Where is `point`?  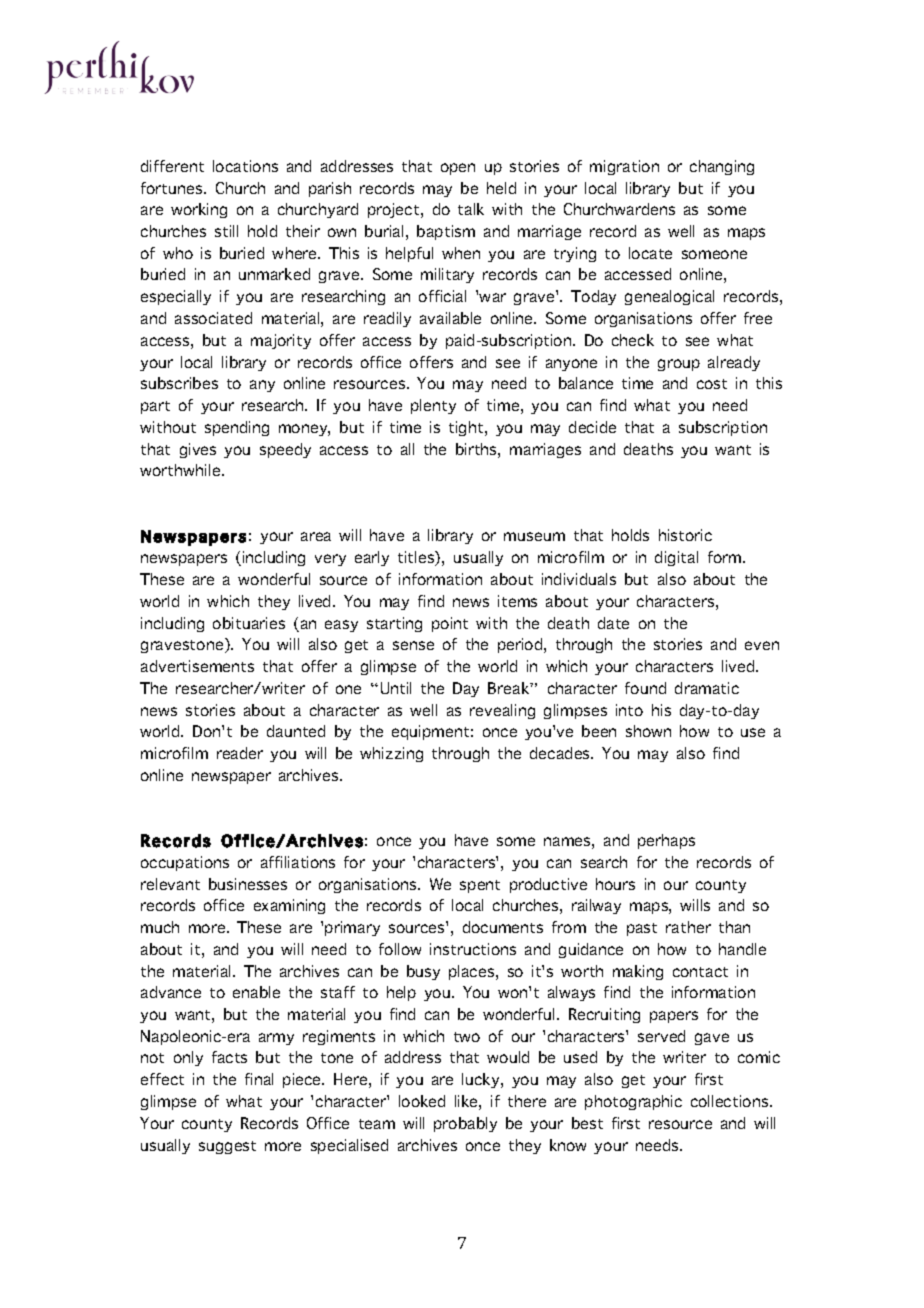 point is located at coordinates (450, 624).
